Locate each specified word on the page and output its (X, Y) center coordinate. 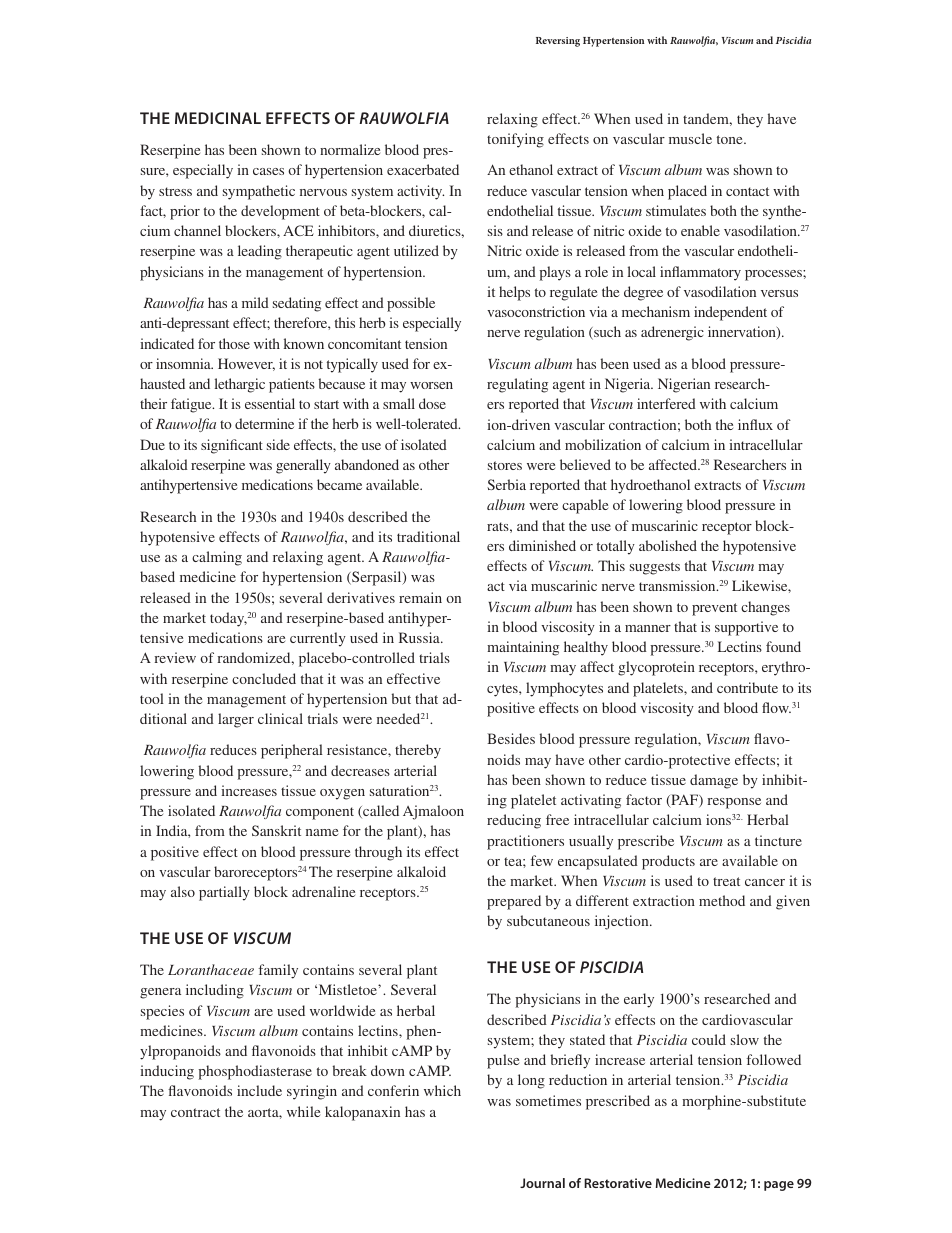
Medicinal (218, 118)
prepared (514, 902)
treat (726, 881)
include (259, 1090)
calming (217, 558)
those (234, 343)
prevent (714, 609)
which (442, 1090)
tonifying (515, 140)
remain (420, 597)
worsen (431, 385)
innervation (743, 333)
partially (224, 893)
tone (731, 139)
